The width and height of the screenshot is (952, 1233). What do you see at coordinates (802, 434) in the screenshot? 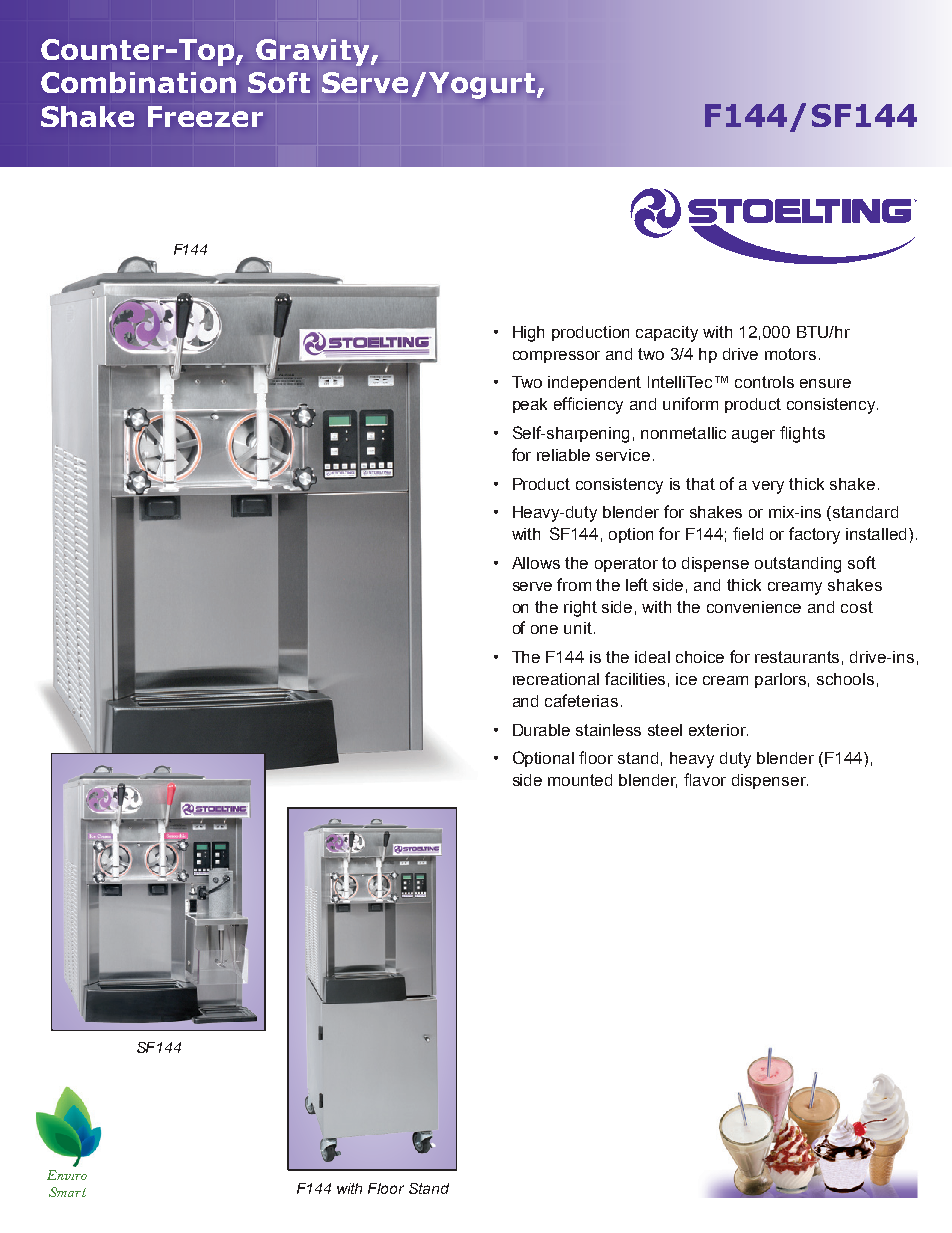
I see `flights` at bounding box center [802, 434].
